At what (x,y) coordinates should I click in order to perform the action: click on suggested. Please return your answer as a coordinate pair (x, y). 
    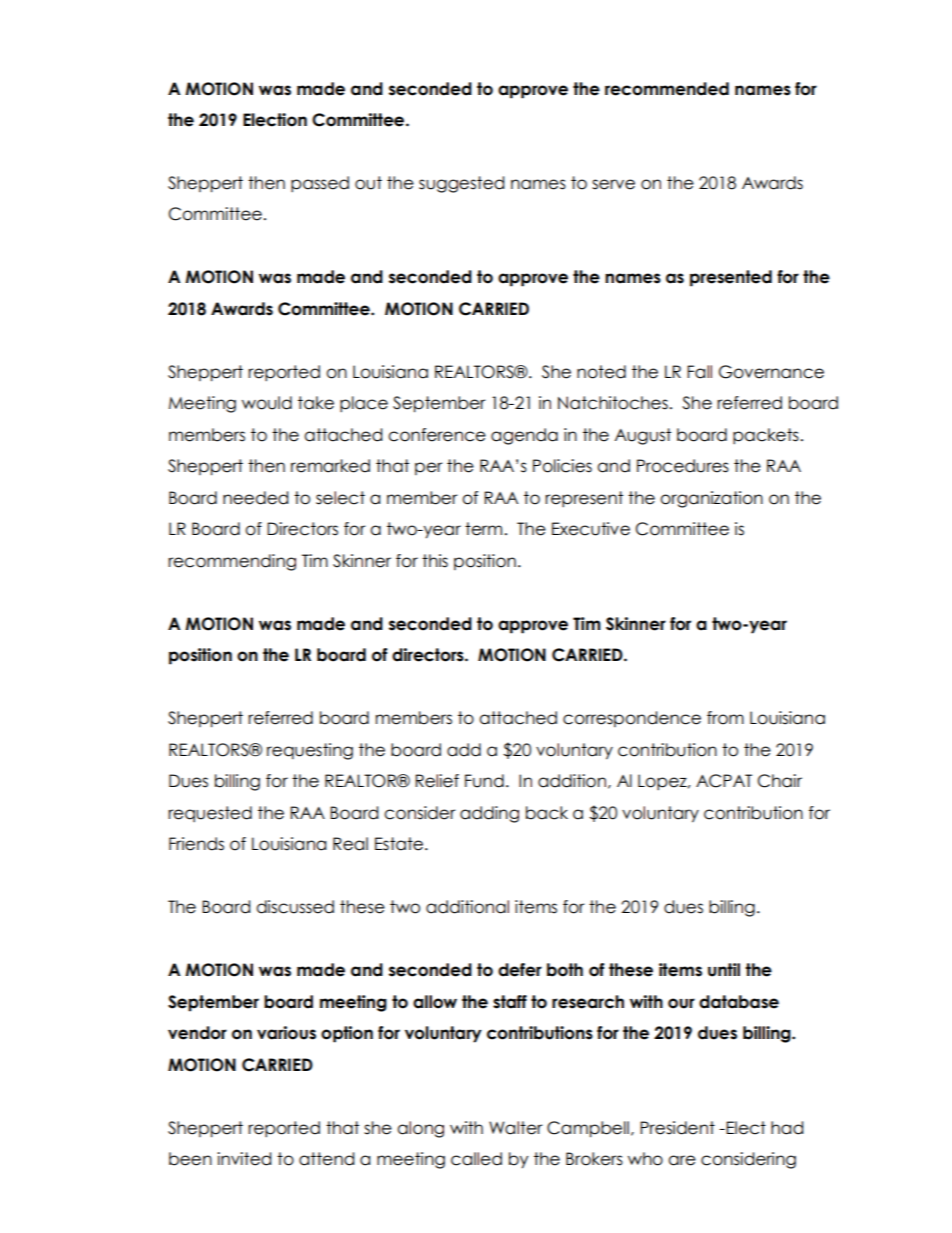
    Looking at the image, I should click on (461, 184).
